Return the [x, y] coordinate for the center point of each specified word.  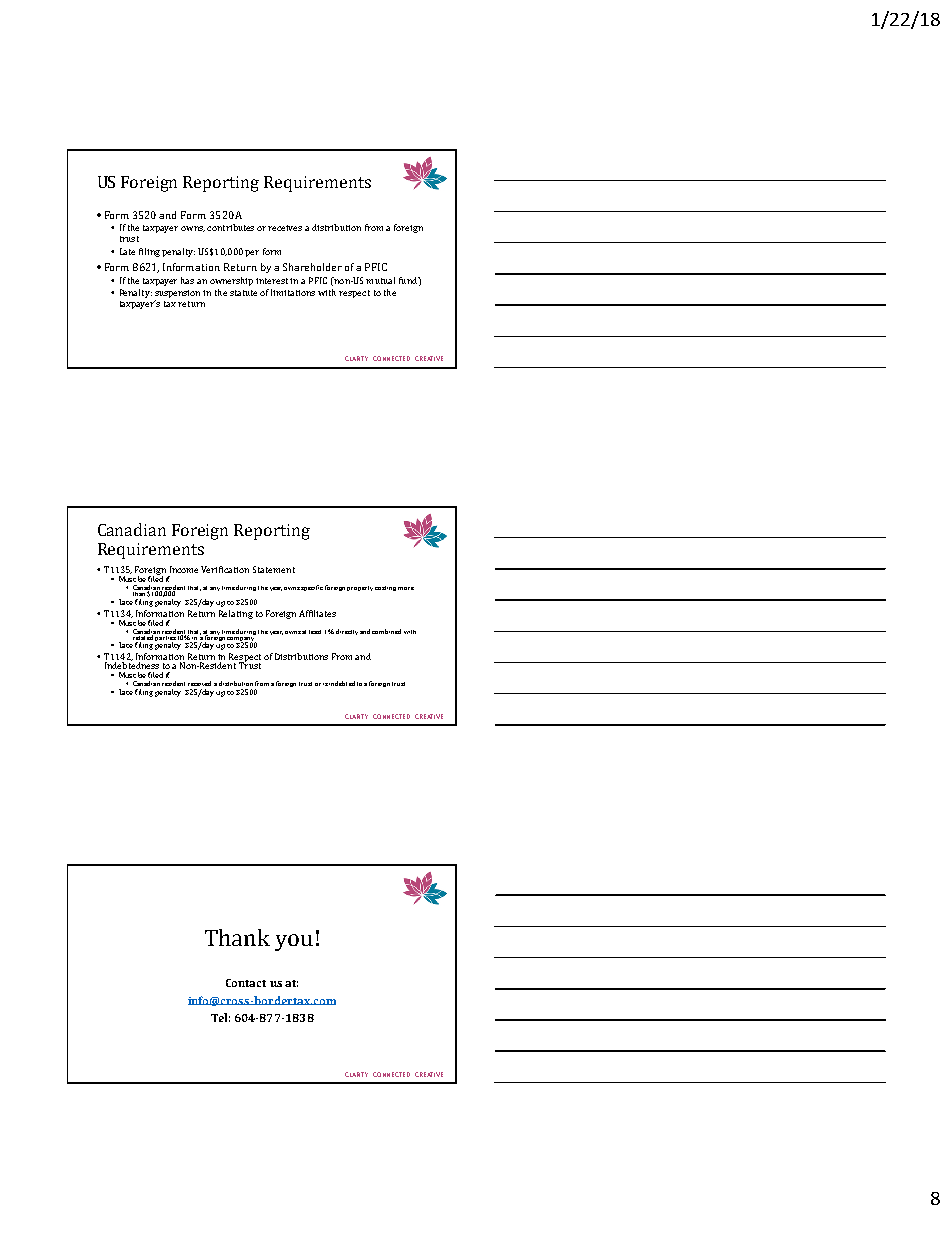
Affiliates [317, 613]
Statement [274, 569]
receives [285, 228]
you [294, 942]
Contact [246, 983]
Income [186, 569]
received [199, 683]
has [187, 280]
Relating [236, 614]
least [315, 632]
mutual [380, 280]
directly [347, 632]
